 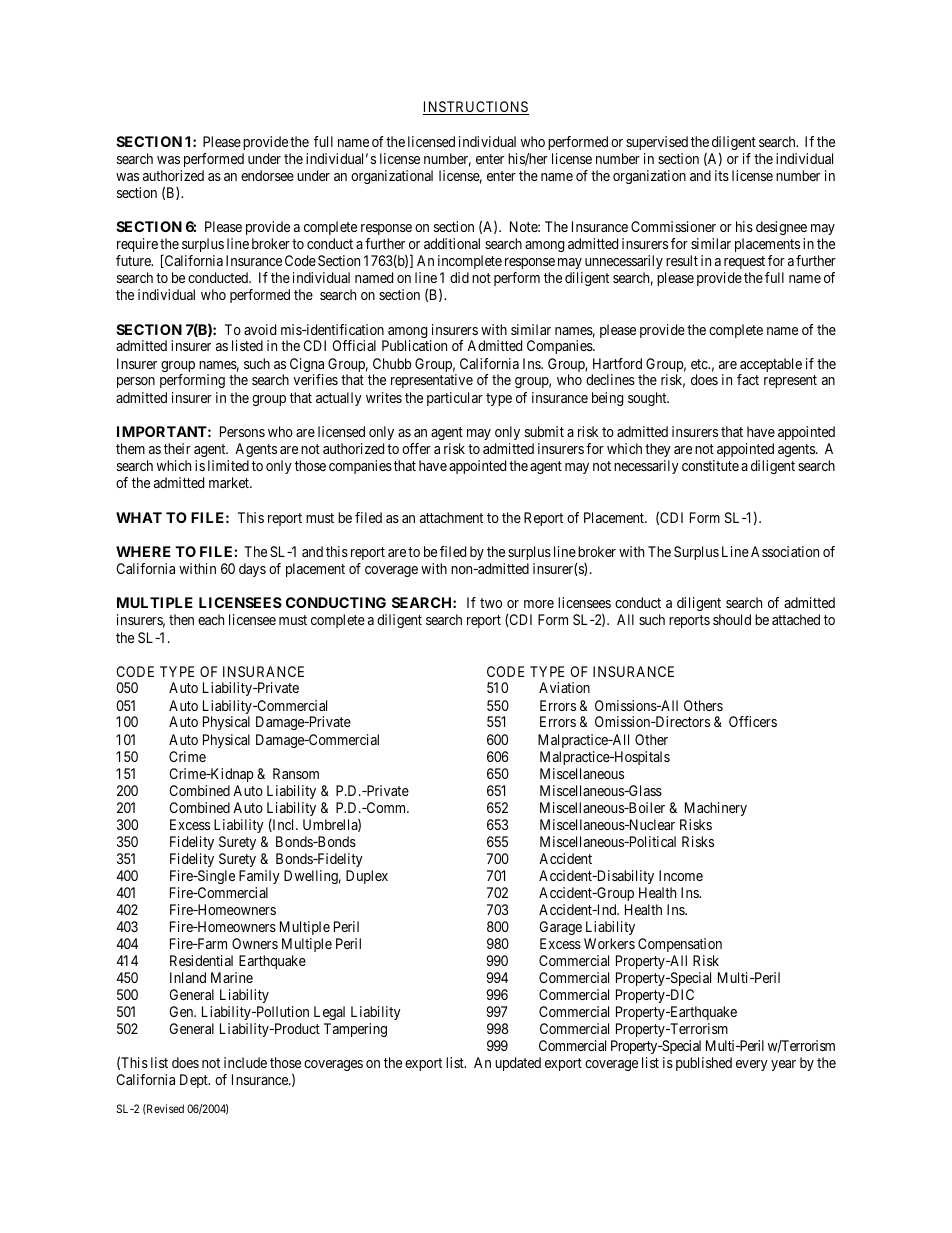 What do you see at coordinates (211, 619) in the screenshot?
I see `each` at bounding box center [211, 619].
